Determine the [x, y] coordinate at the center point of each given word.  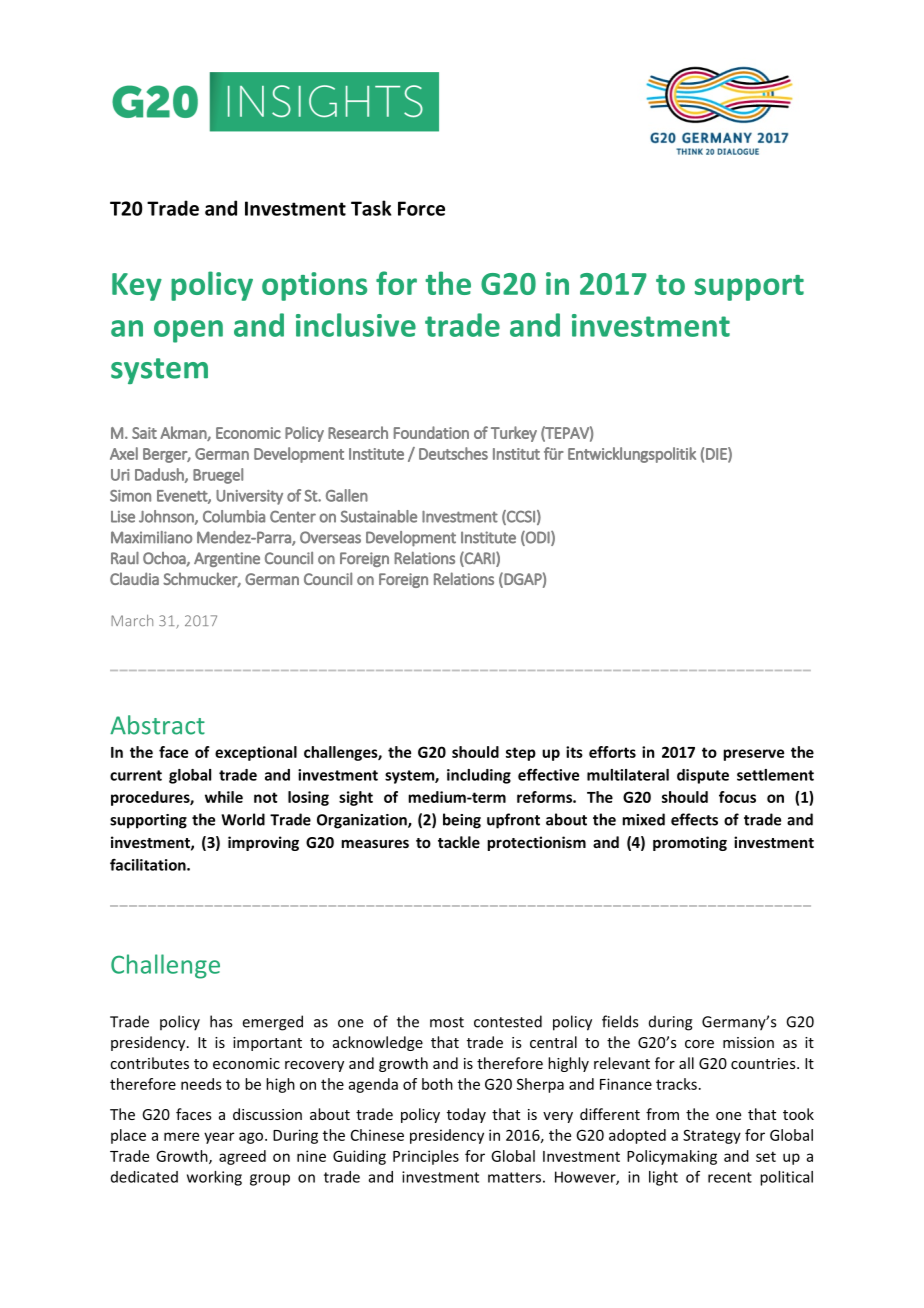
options [314, 286]
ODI [538, 538]
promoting [690, 843]
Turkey [514, 434]
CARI [480, 559]
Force [421, 208]
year [219, 1138]
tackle [459, 842]
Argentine [227, 559]
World [243, 819]
